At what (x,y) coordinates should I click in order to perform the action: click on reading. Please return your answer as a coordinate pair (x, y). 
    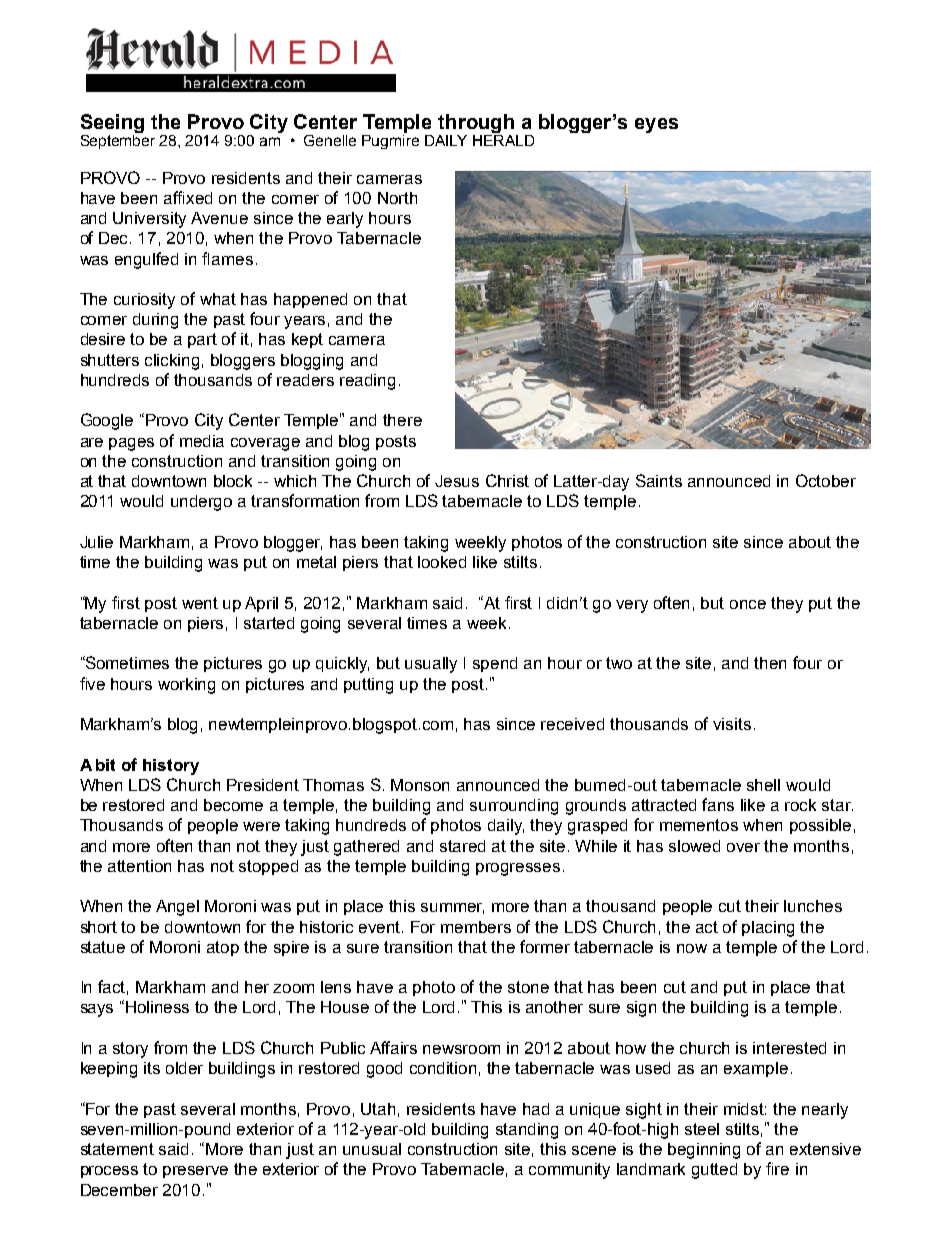
    Looking at the image, I should click on (367, 382).
